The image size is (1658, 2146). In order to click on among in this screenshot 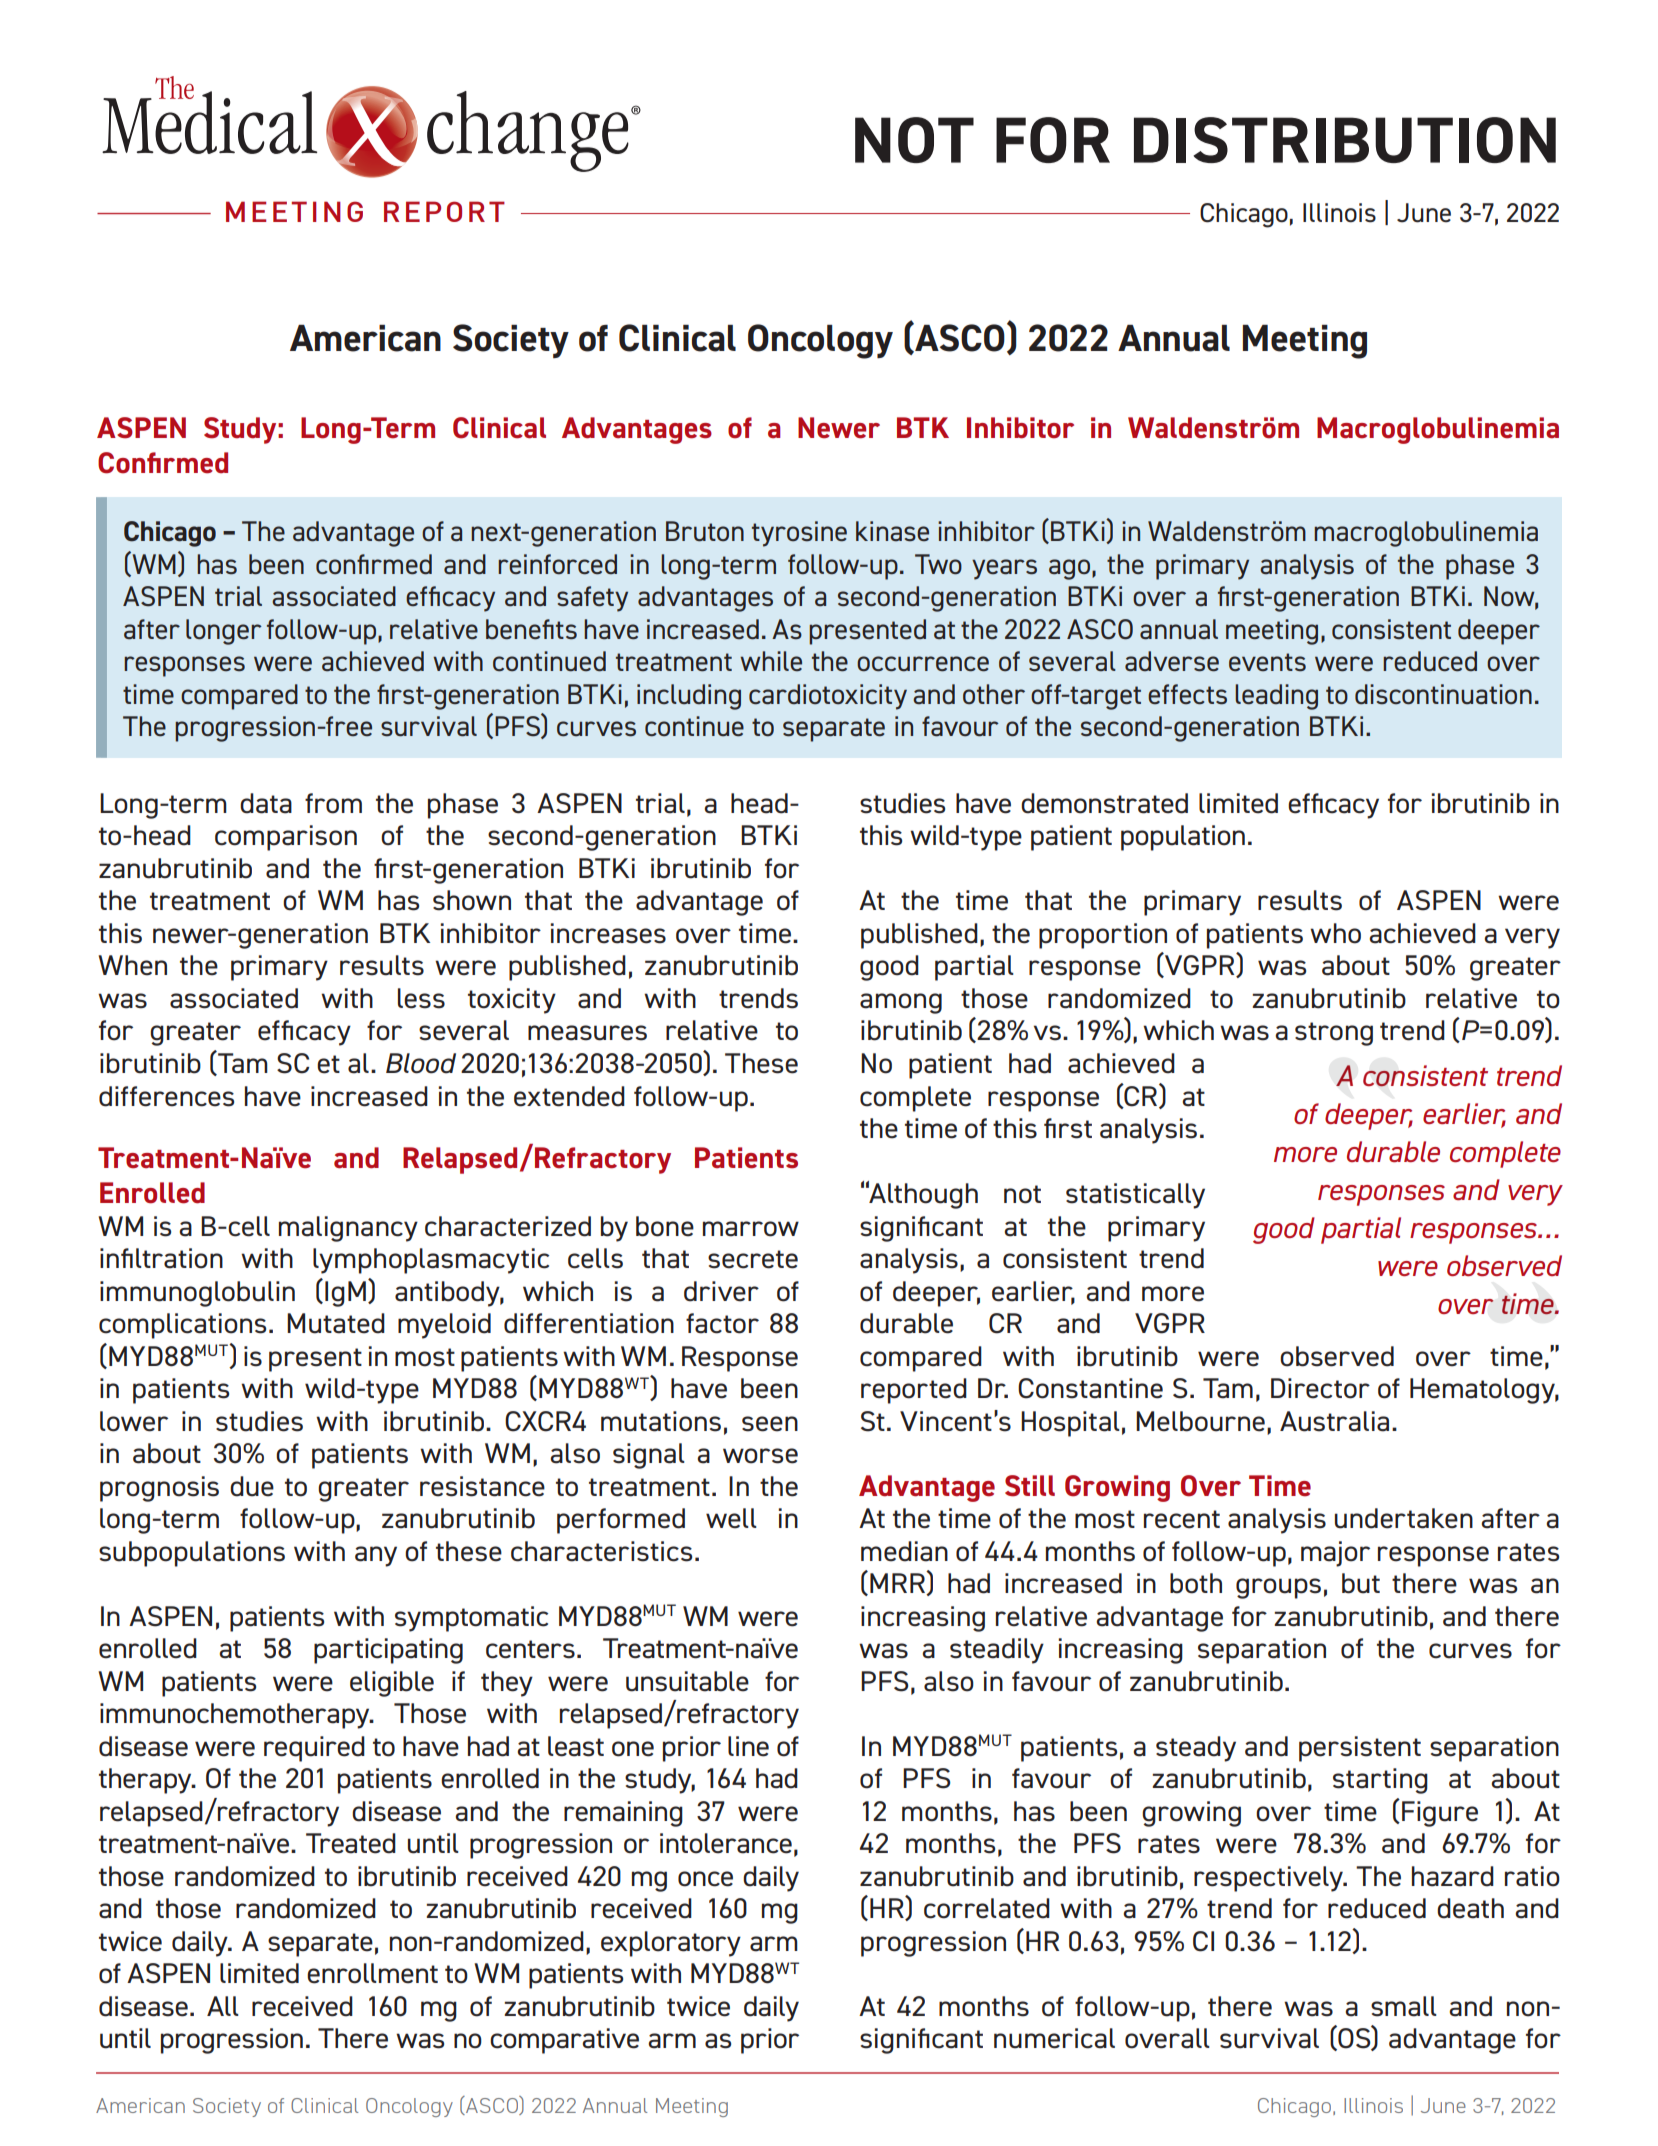, I will do `click(901, 1003)`.
